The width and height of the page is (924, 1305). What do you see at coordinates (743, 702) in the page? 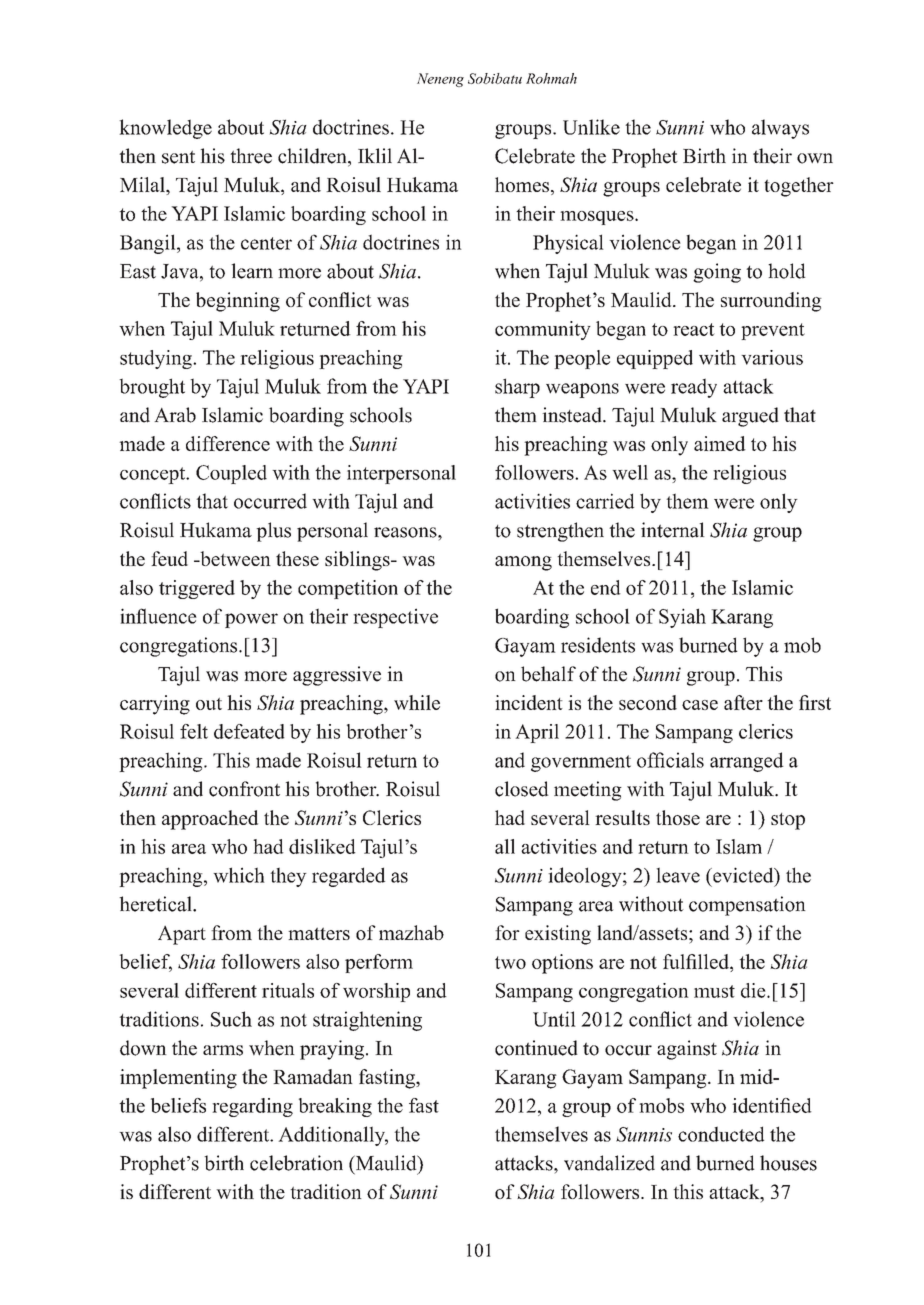
I see `after` at bounding box center [743, 702].
